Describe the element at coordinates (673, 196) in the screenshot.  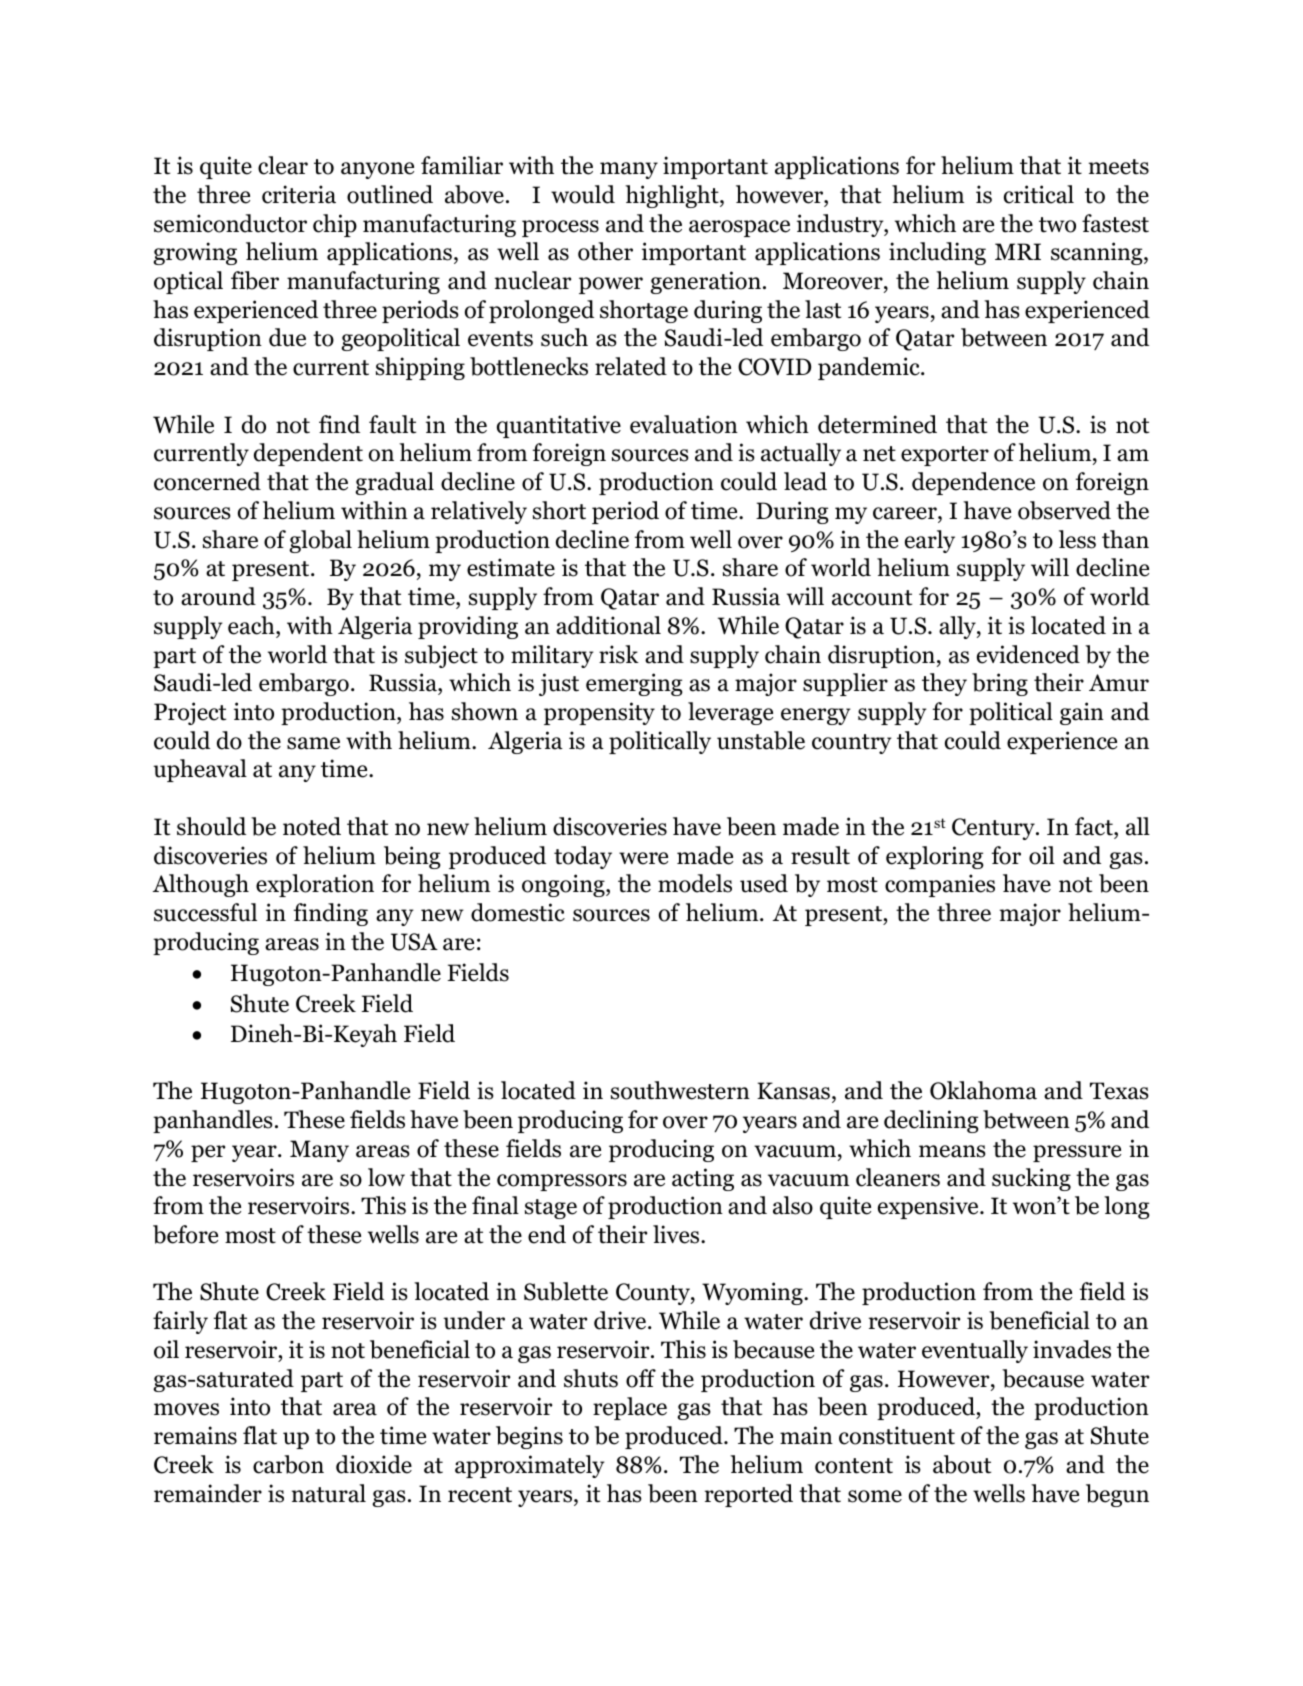
I see `highlight` at that location.
